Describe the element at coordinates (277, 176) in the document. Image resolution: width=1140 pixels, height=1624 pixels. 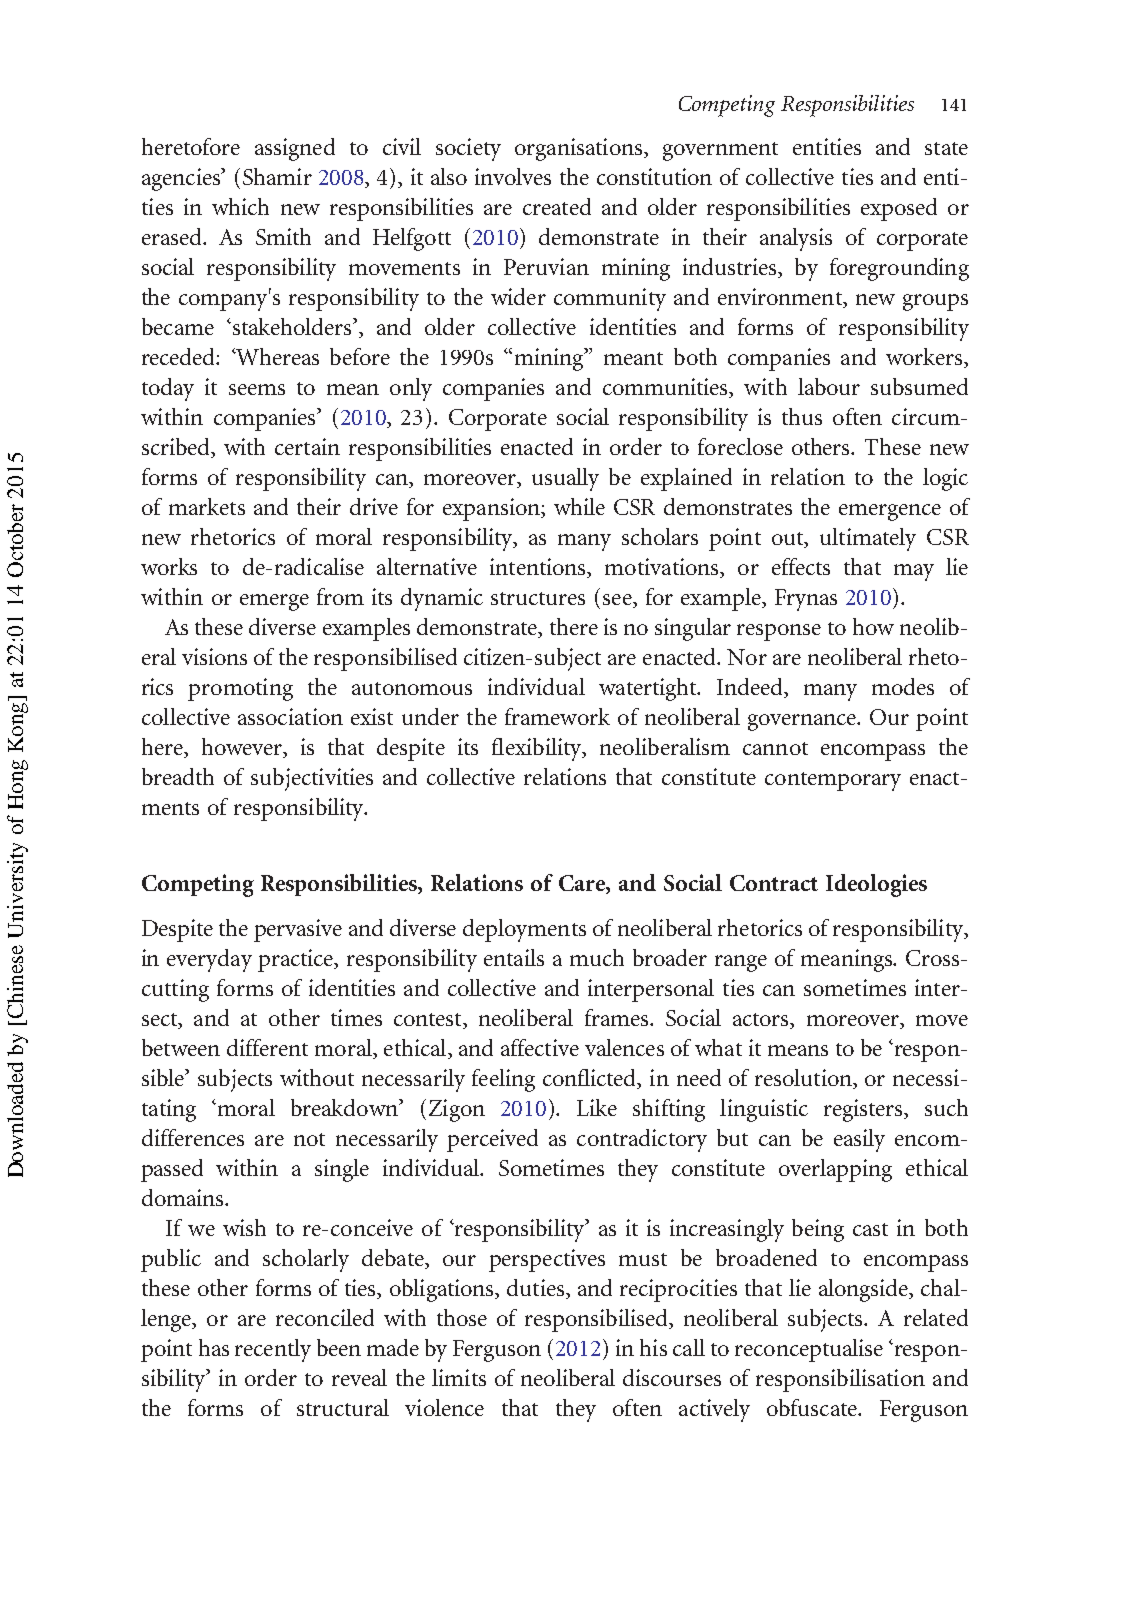
I see `Shamir` at that location.
